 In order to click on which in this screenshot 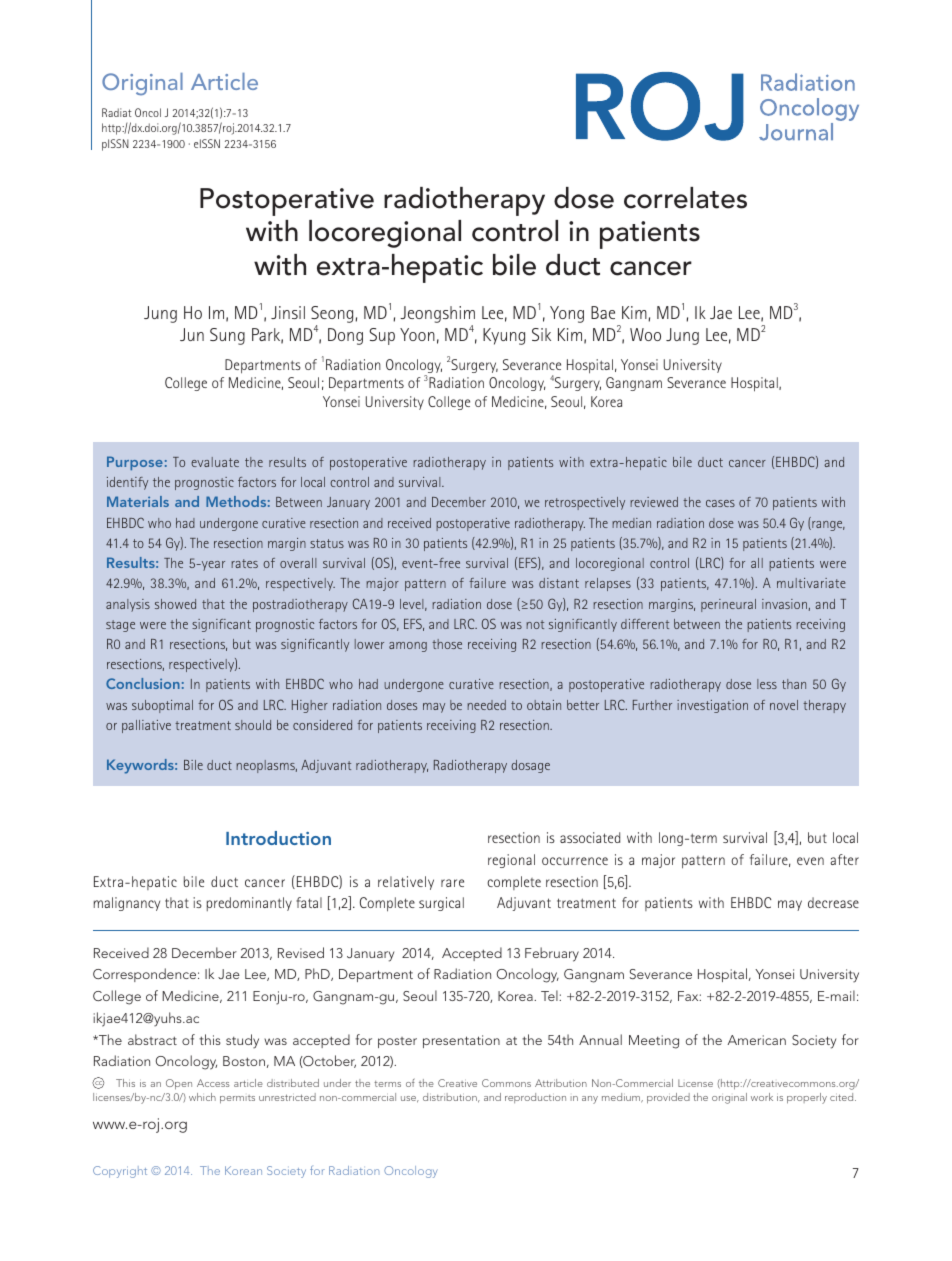, I will do `click(202, 1097)`.
